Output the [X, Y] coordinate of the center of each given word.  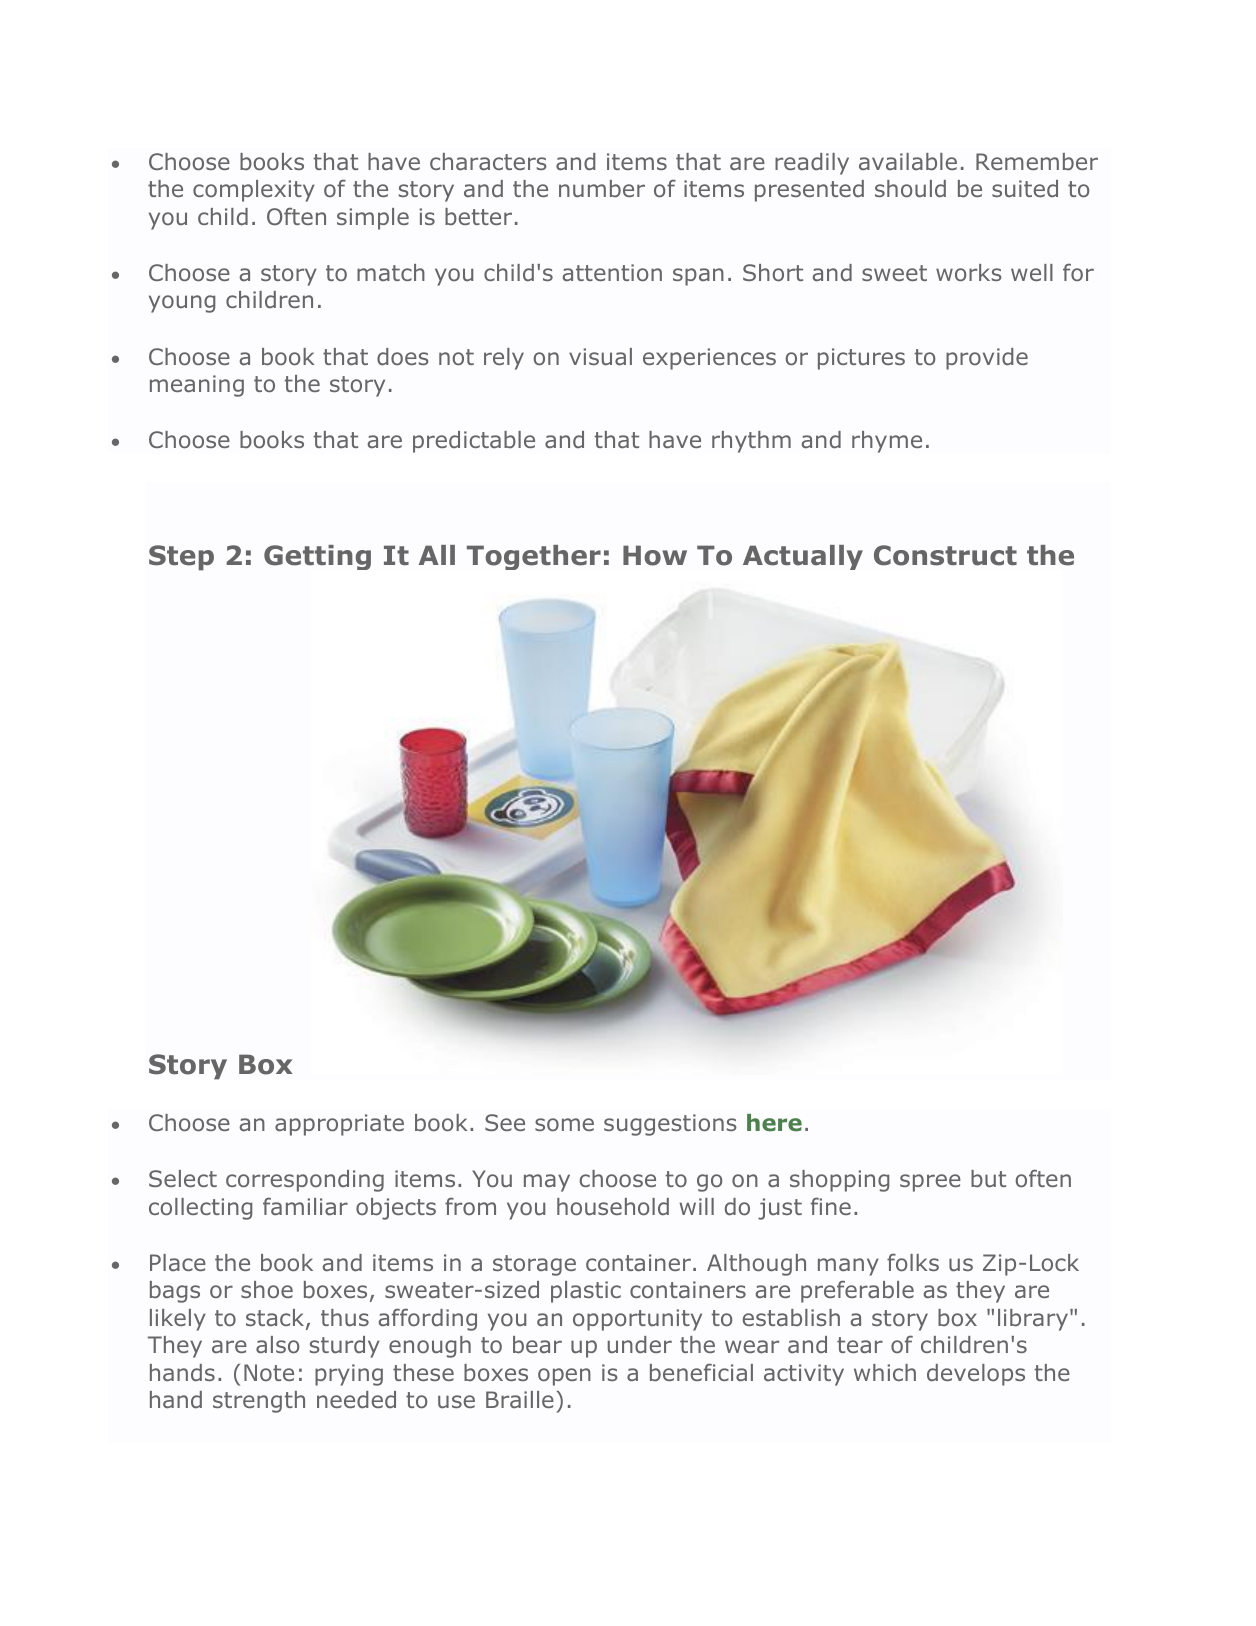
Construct [945, 555]
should [910, 189]
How [655, 555]
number [602, 188]
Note [269, 1372]
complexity [254, 191]
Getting [317, 557]
